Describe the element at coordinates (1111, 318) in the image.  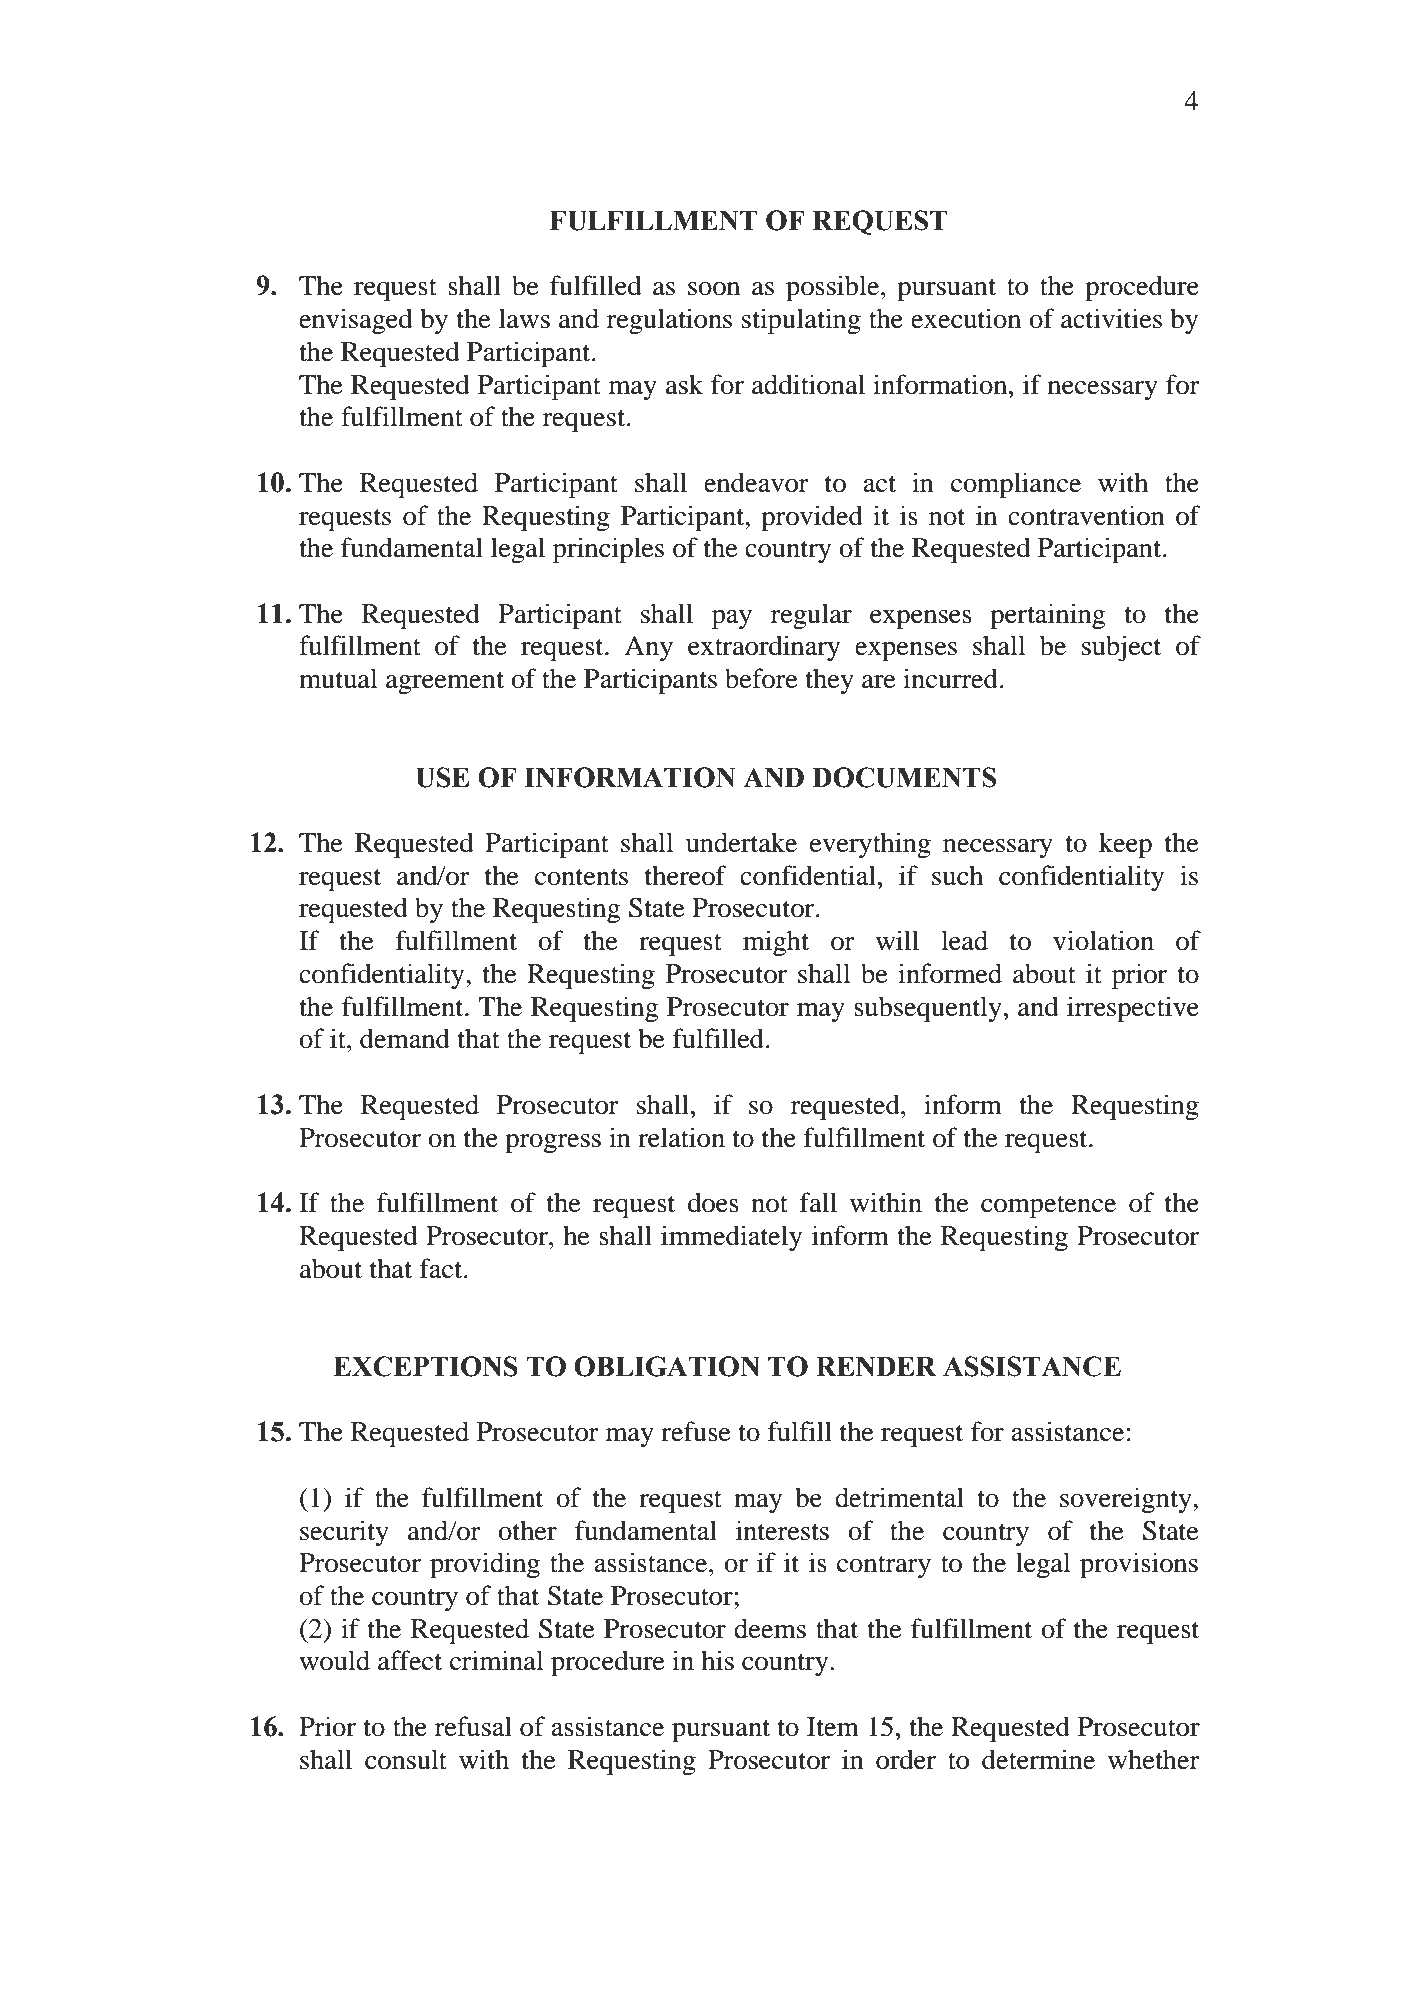
I see `activities` at that location.
